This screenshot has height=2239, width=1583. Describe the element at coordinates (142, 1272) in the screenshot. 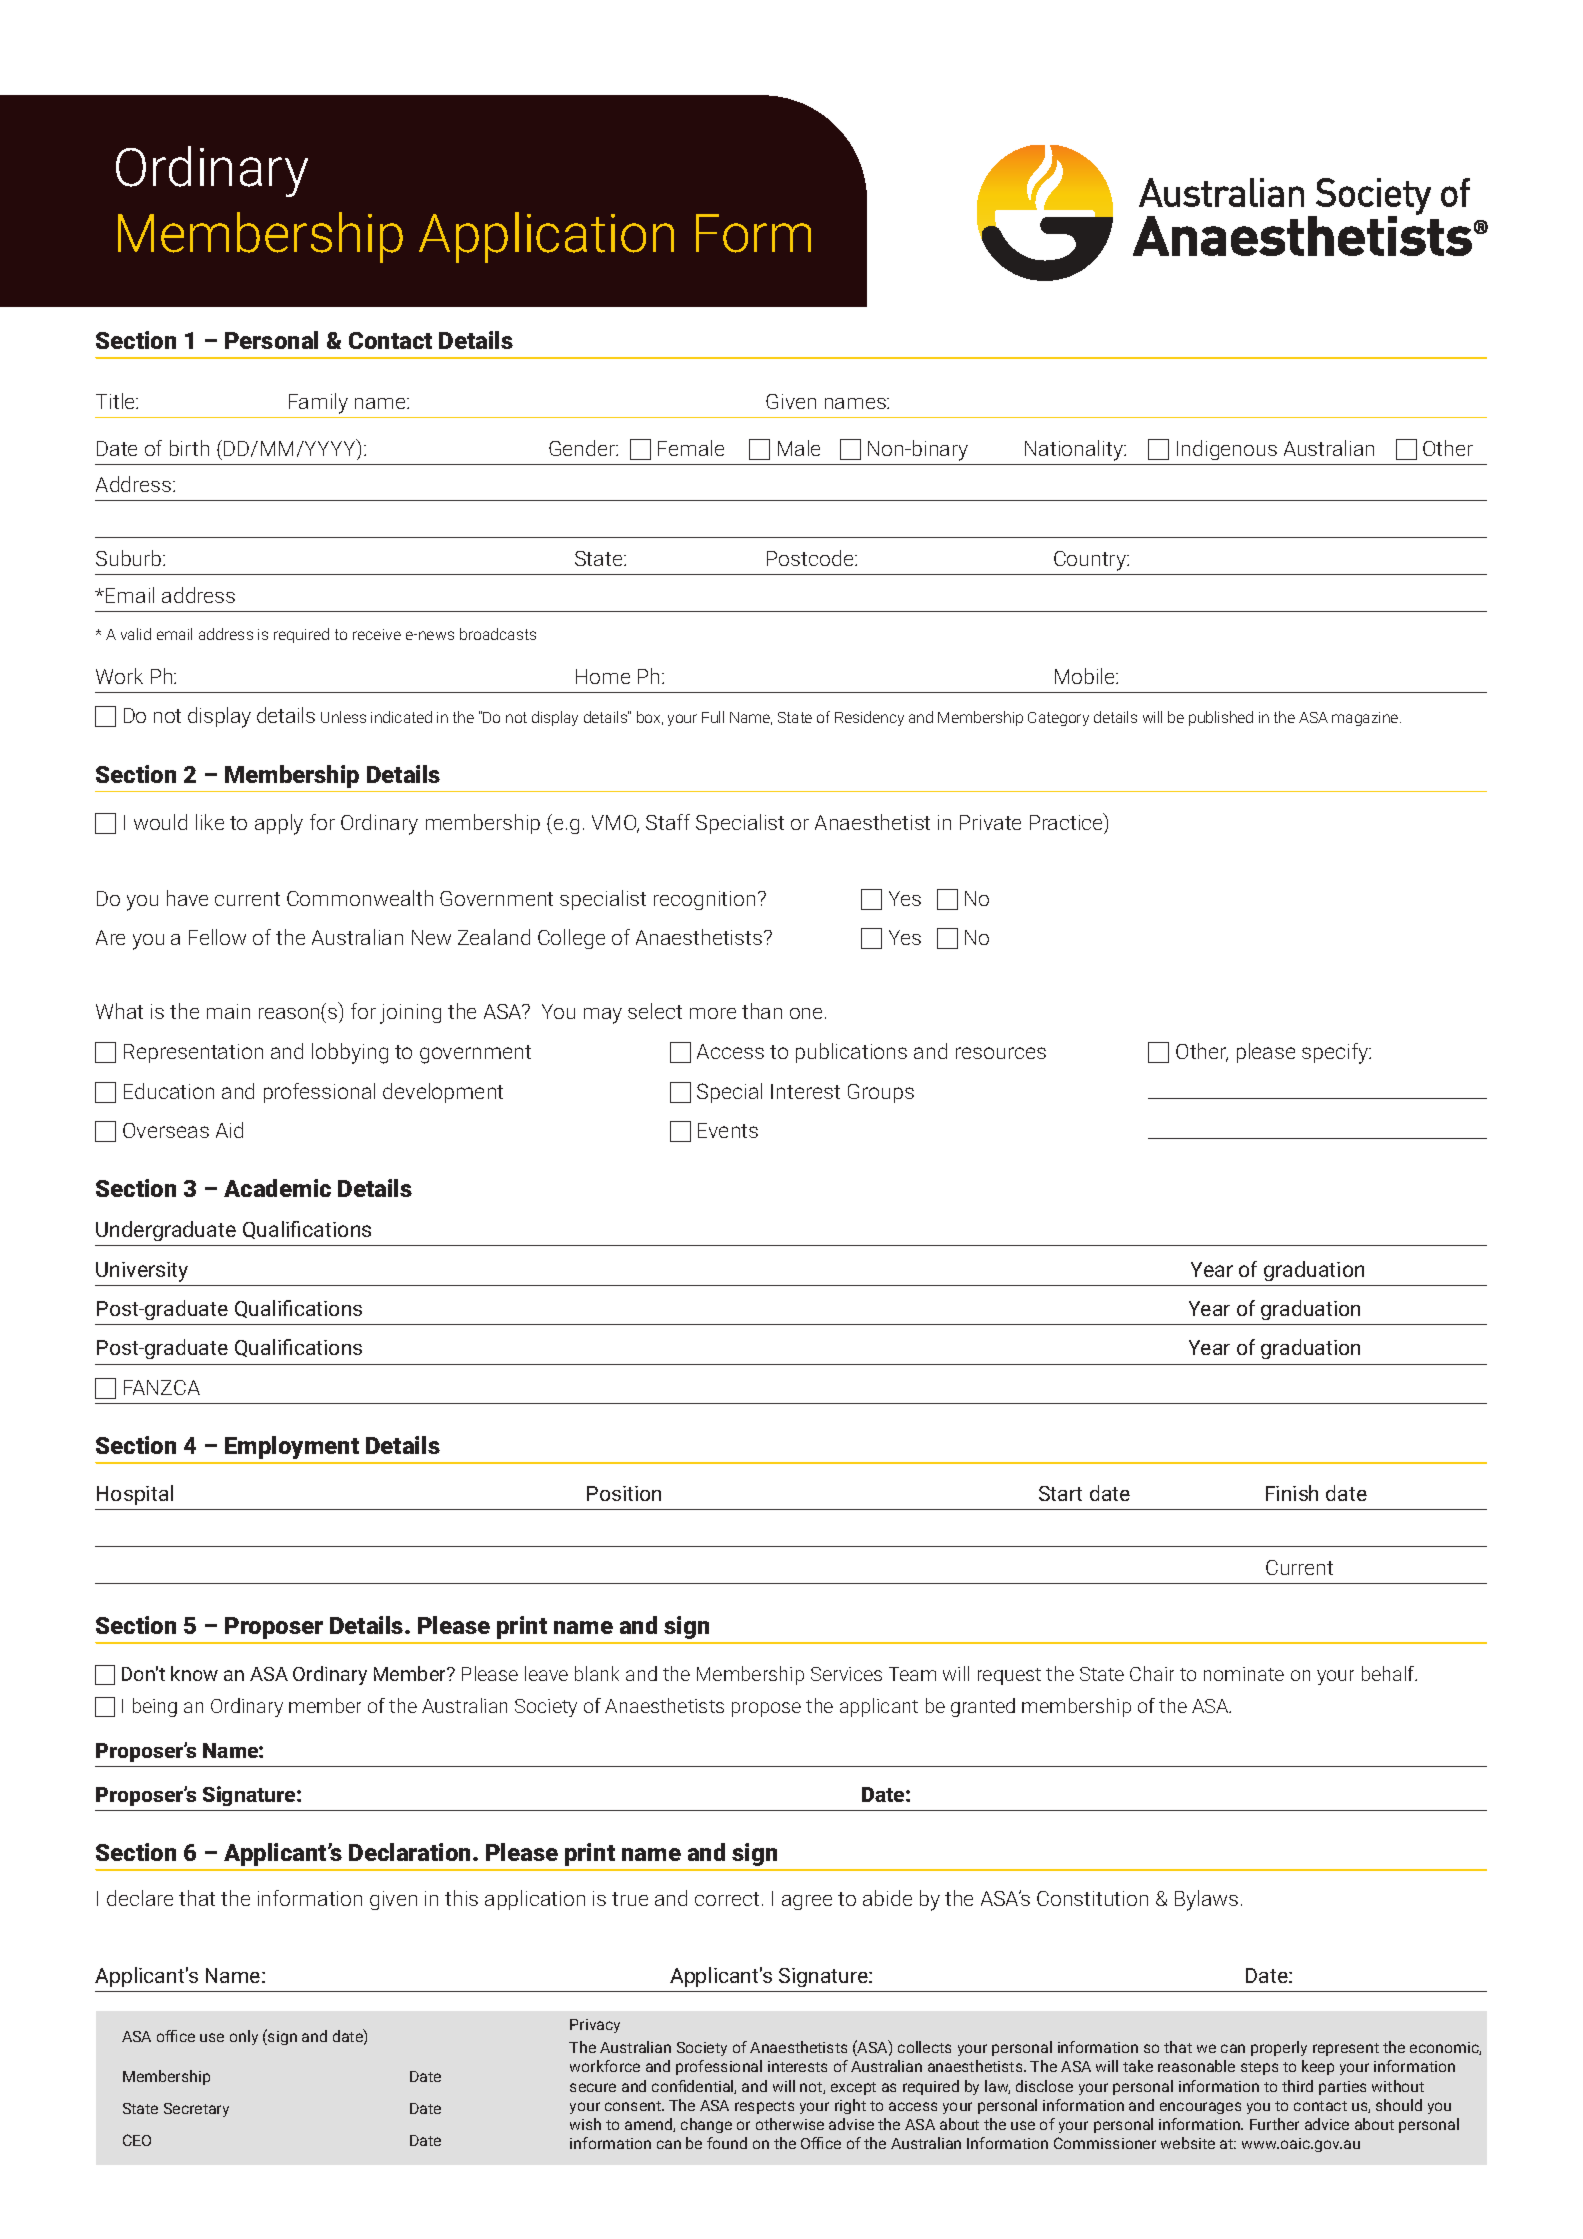

I see `University` at that location.
